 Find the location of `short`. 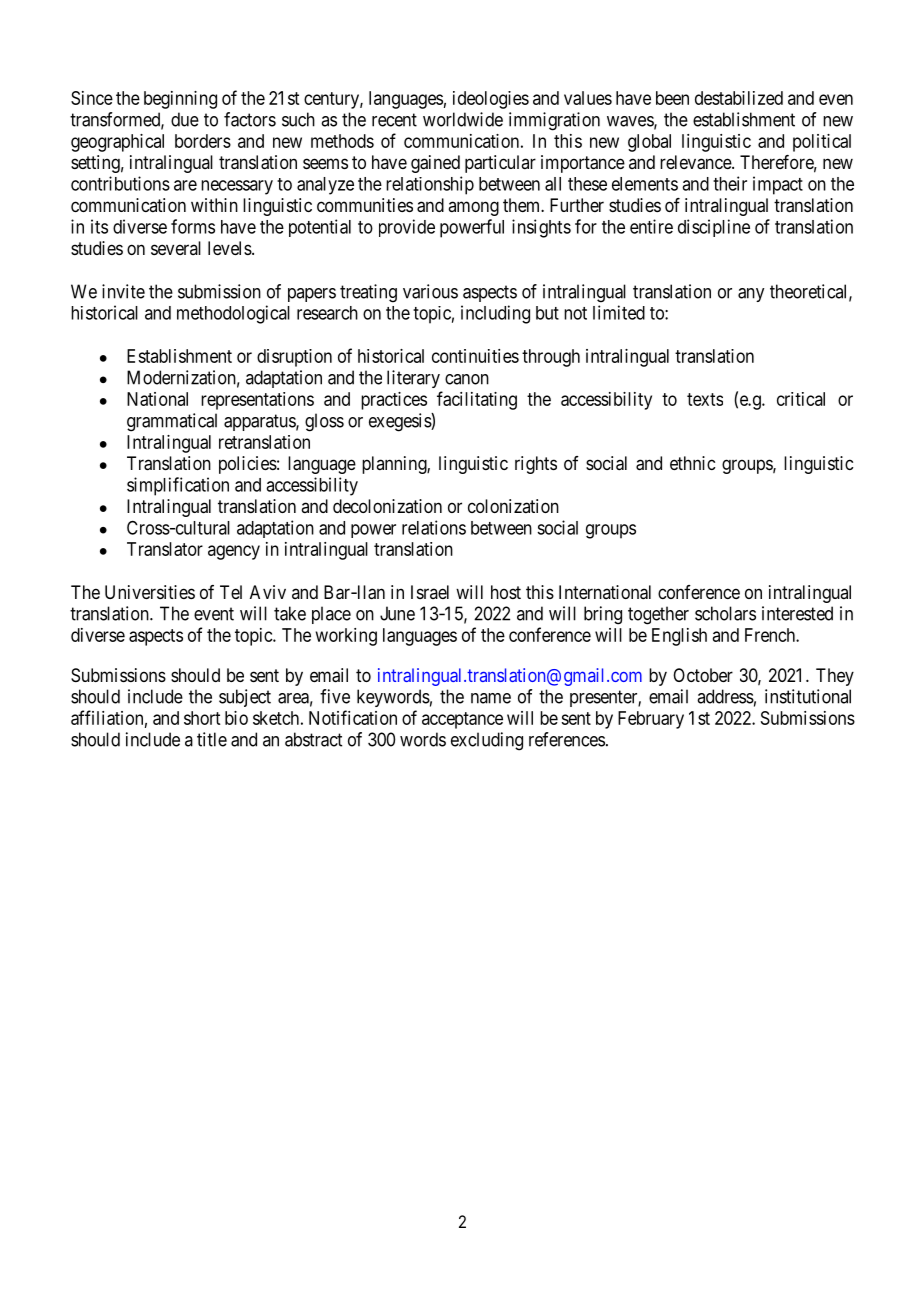

short is located at coordinates (202, 718).
